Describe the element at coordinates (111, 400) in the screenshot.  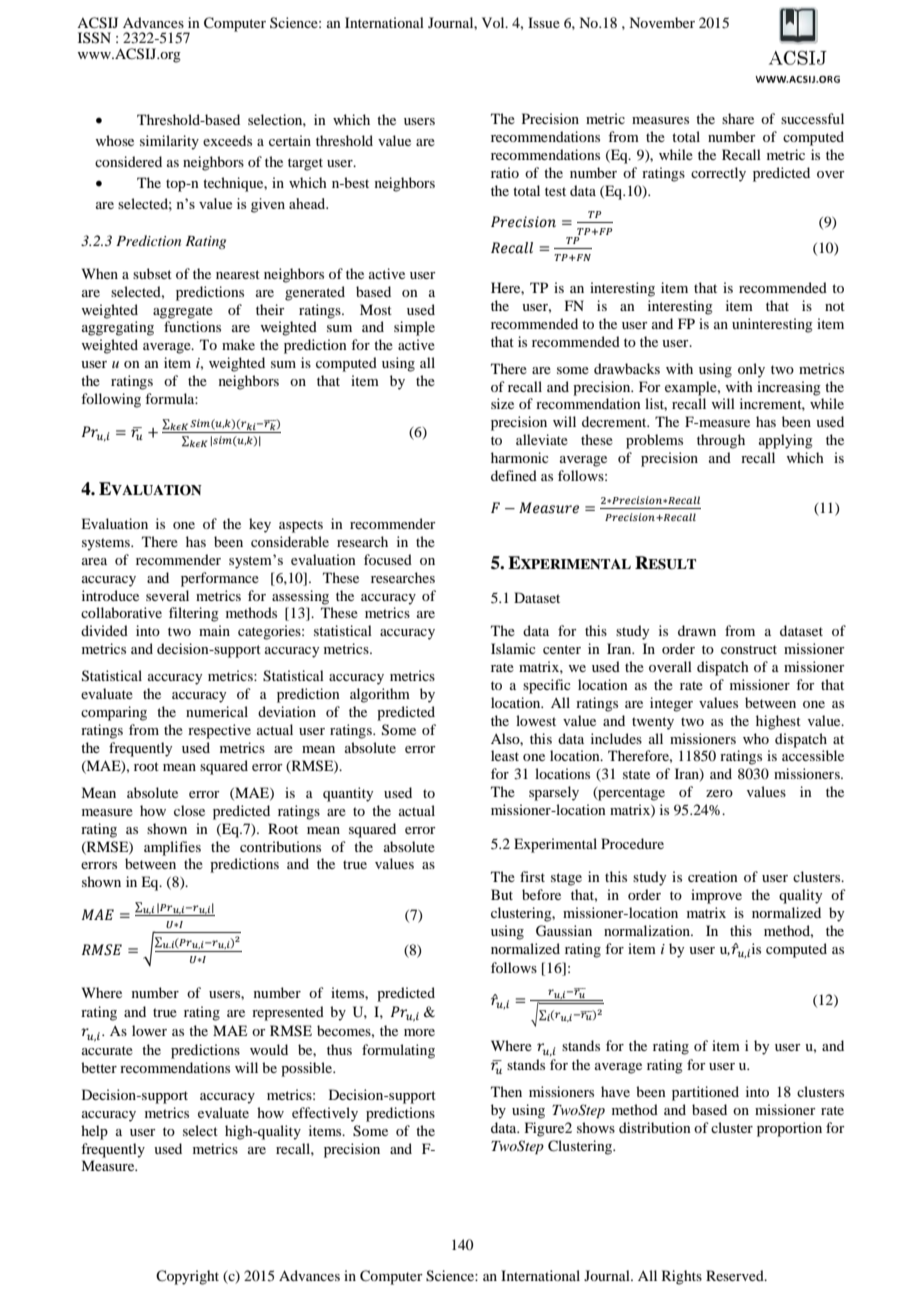
I see `following` at that location.
